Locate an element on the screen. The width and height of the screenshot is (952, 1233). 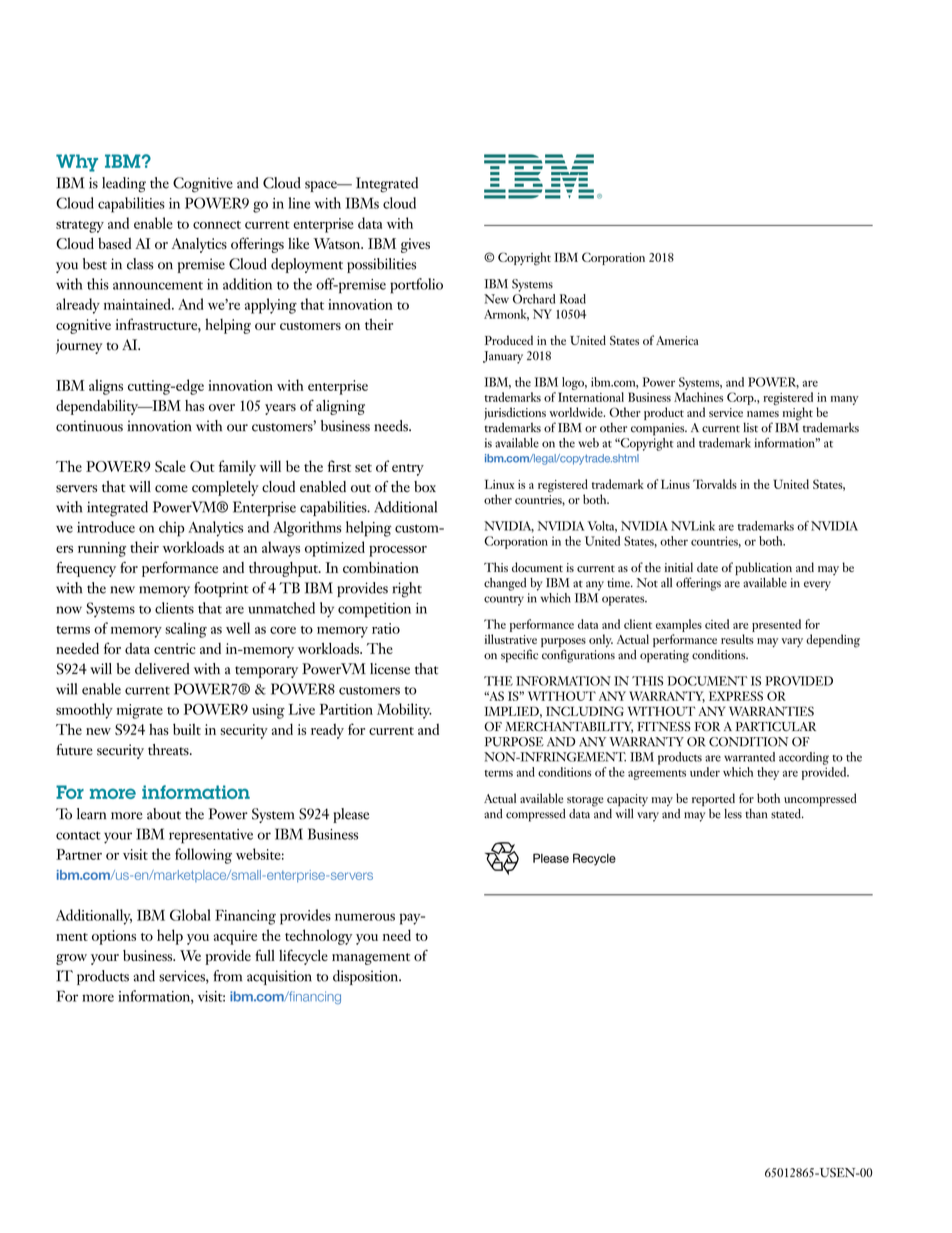
Global is located at coordinates (190, 915).
